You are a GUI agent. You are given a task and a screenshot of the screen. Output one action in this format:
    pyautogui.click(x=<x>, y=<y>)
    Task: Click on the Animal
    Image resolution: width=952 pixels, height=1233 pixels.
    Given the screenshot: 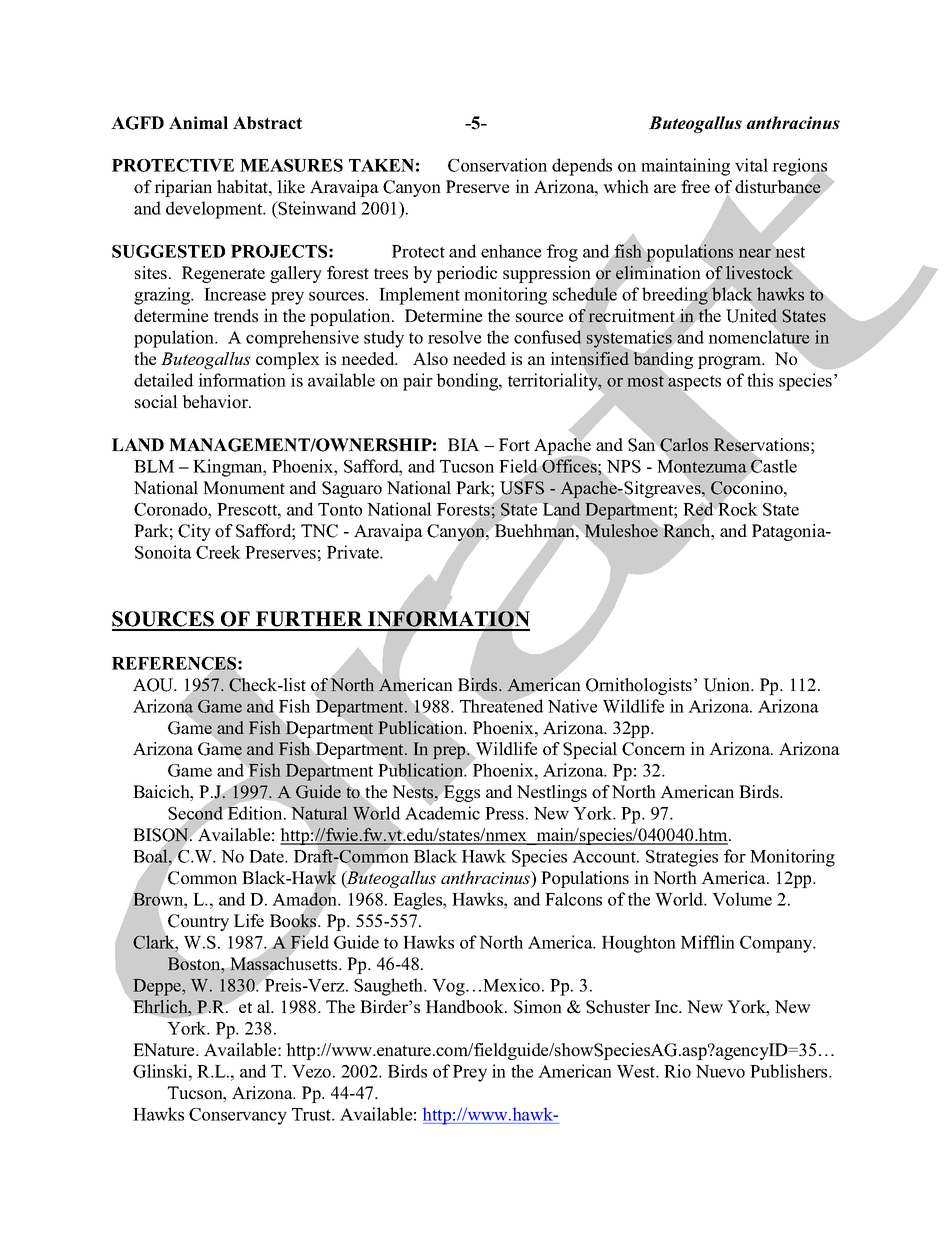 What is the action you would take?
    pyautogui.click(x=198, y=122)
